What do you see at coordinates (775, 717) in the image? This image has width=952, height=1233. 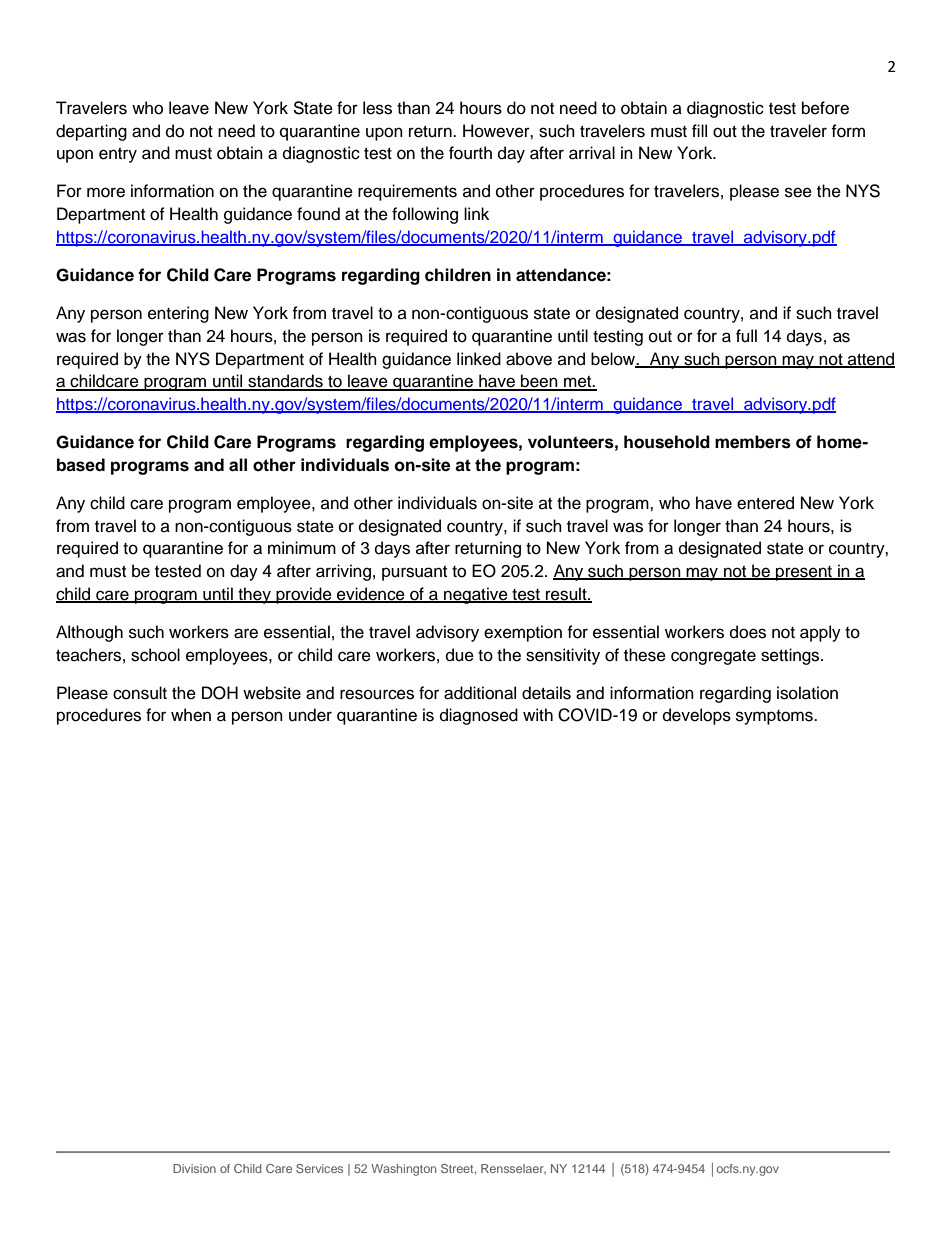 I see `symptoms` at bounding box center [775, 717].
